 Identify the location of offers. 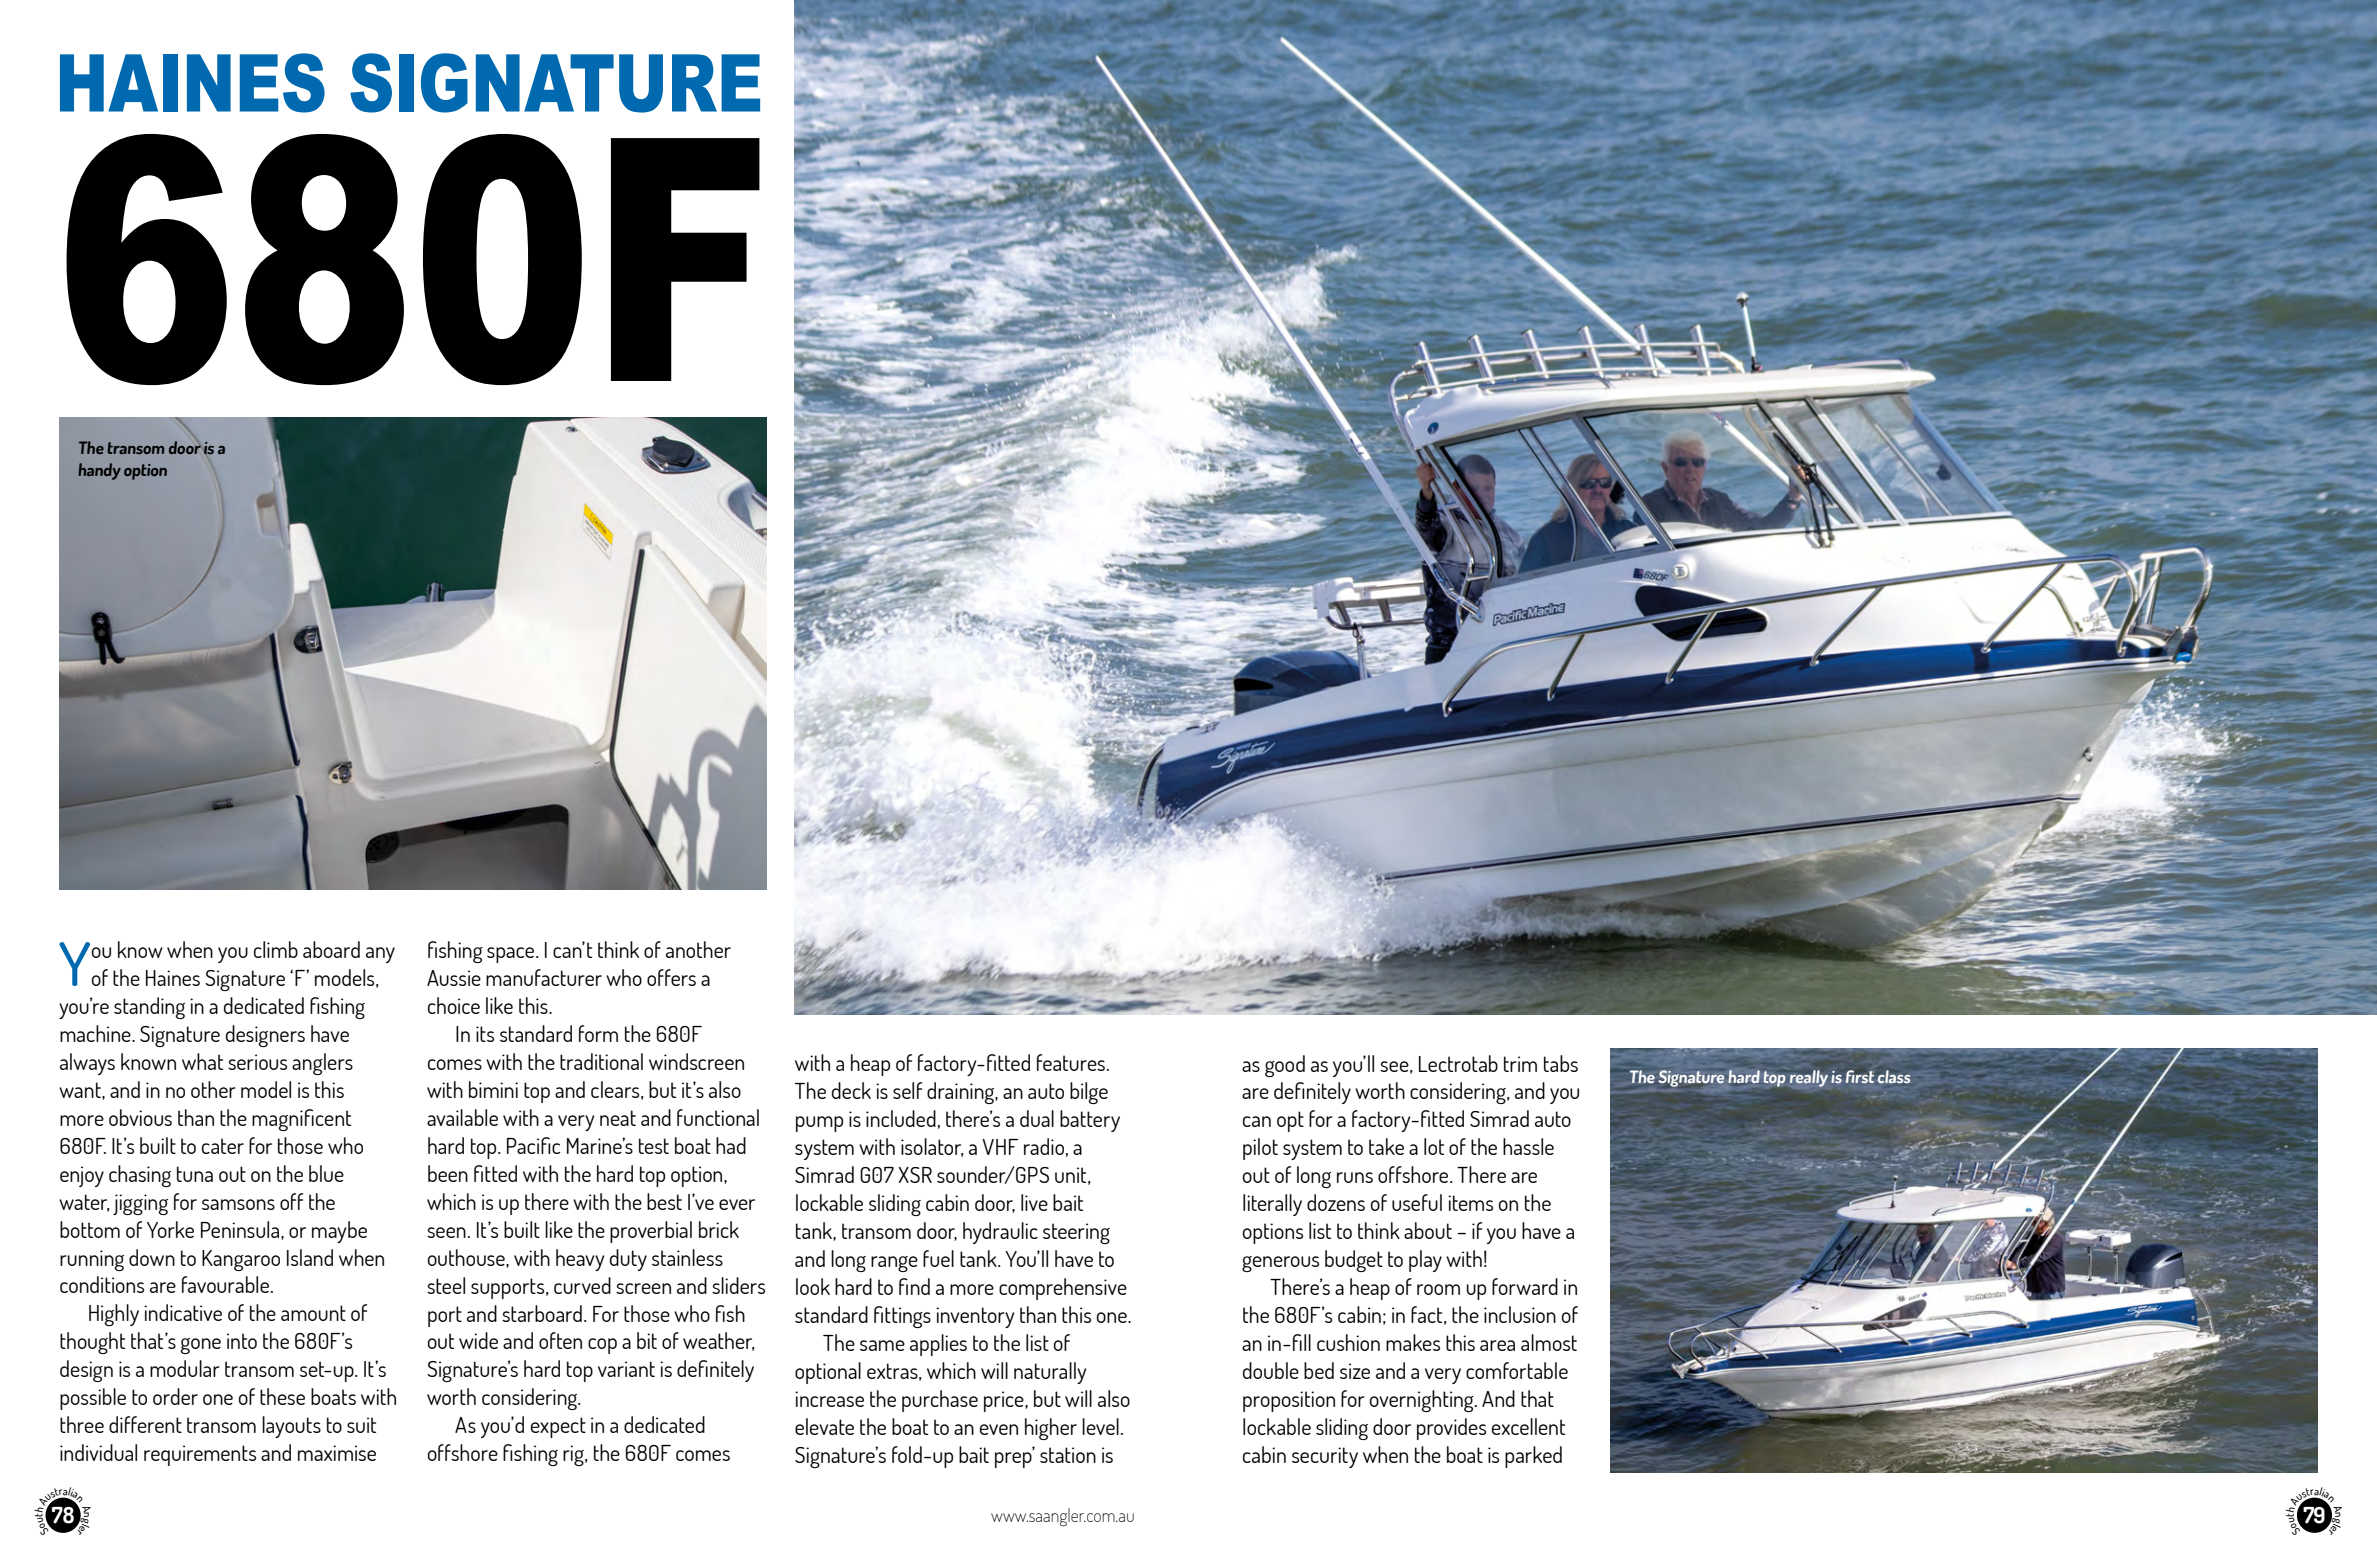
(671, 977).
